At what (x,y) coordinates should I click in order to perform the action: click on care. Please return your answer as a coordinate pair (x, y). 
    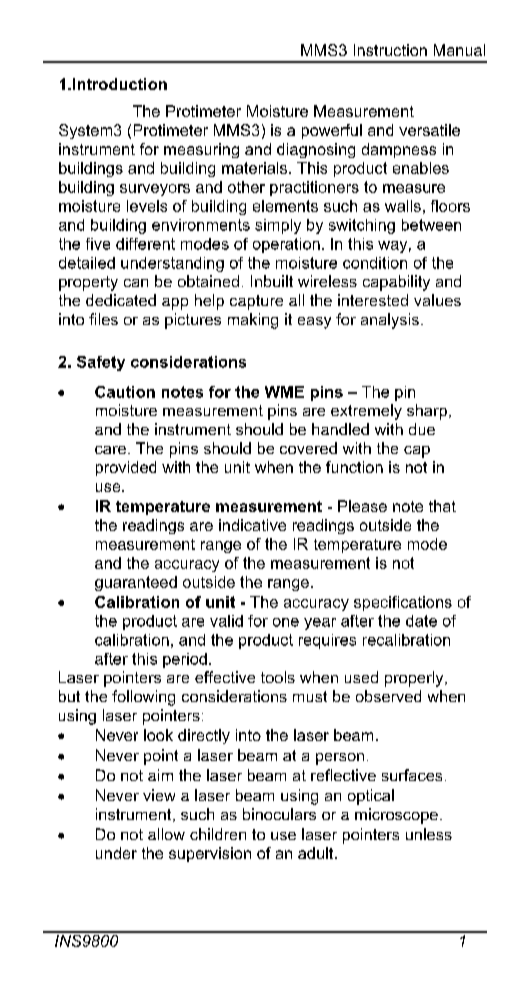
    Looking at the image, I should click on (110, 450).
